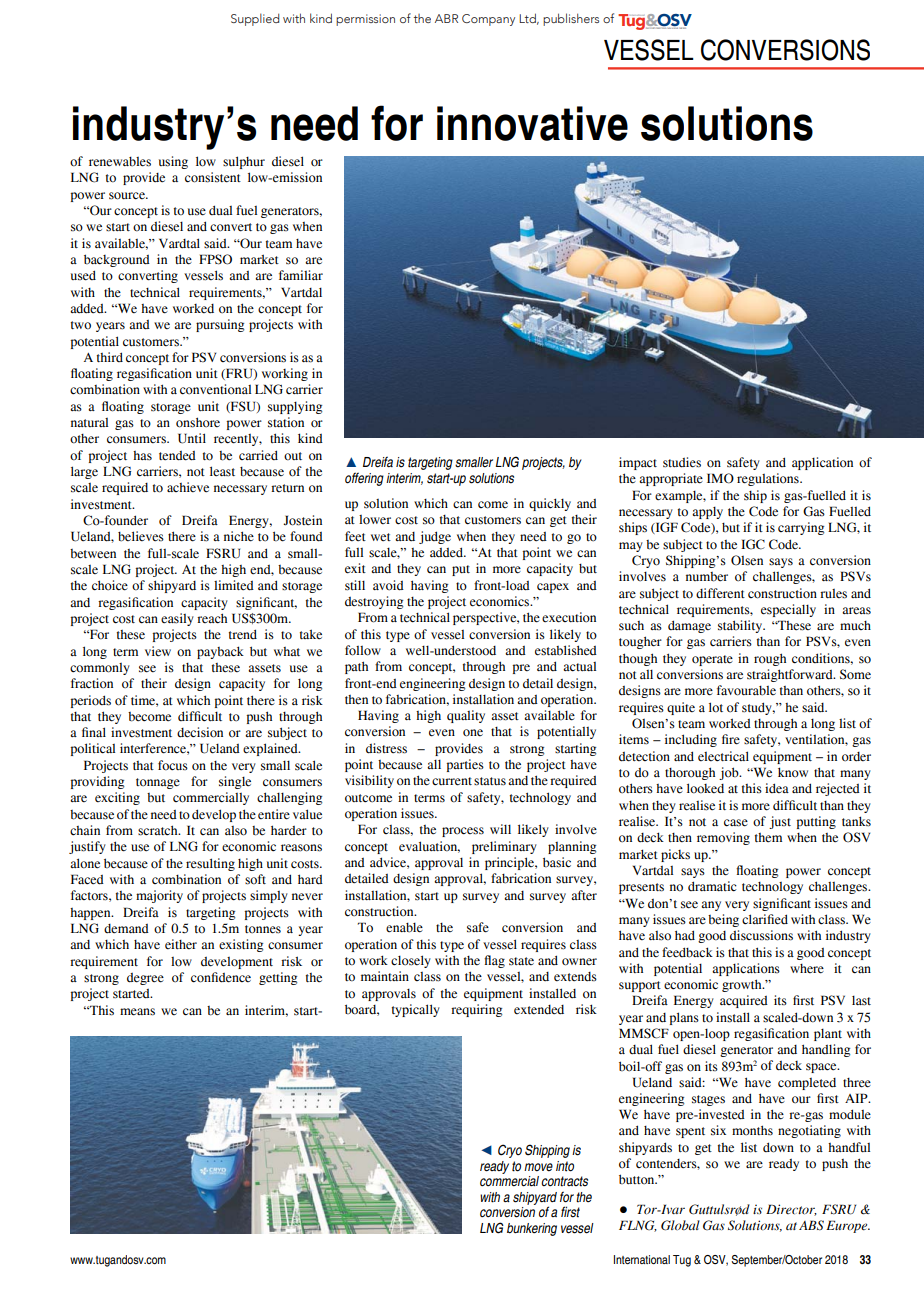  I want to click on especially, so click(788, 610).
